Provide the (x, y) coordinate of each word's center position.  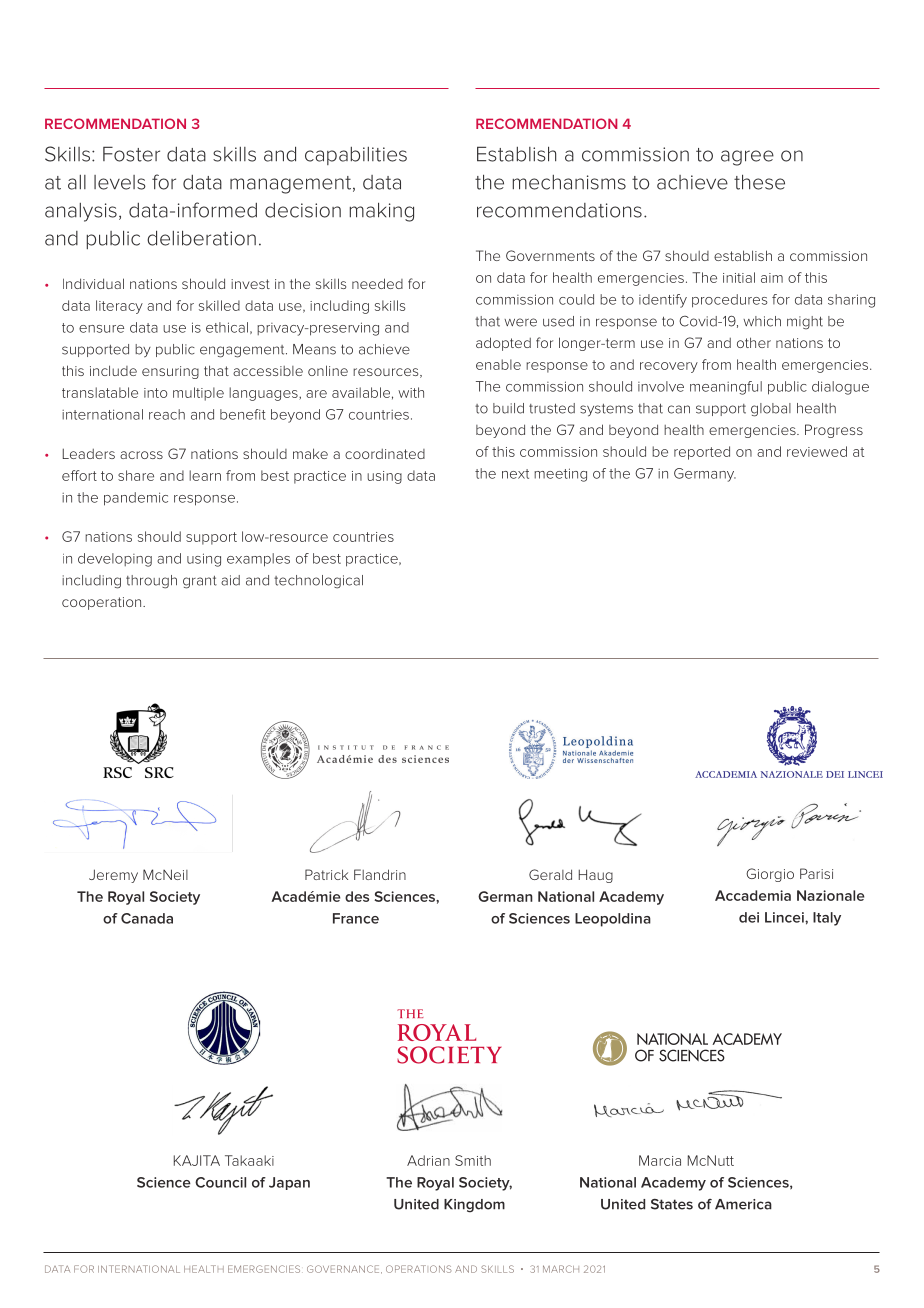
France (356, 918)
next (515, 474)
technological (318, 582)
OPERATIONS (418, 1269)
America (743, 1204)
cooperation (103, 603)
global (771, 410)
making (382, 212)
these (759, 182)
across (141, 455)
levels (120, 182)
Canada (147, 918)
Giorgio (770, 875)
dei (749, 917)
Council (220, 1182)
